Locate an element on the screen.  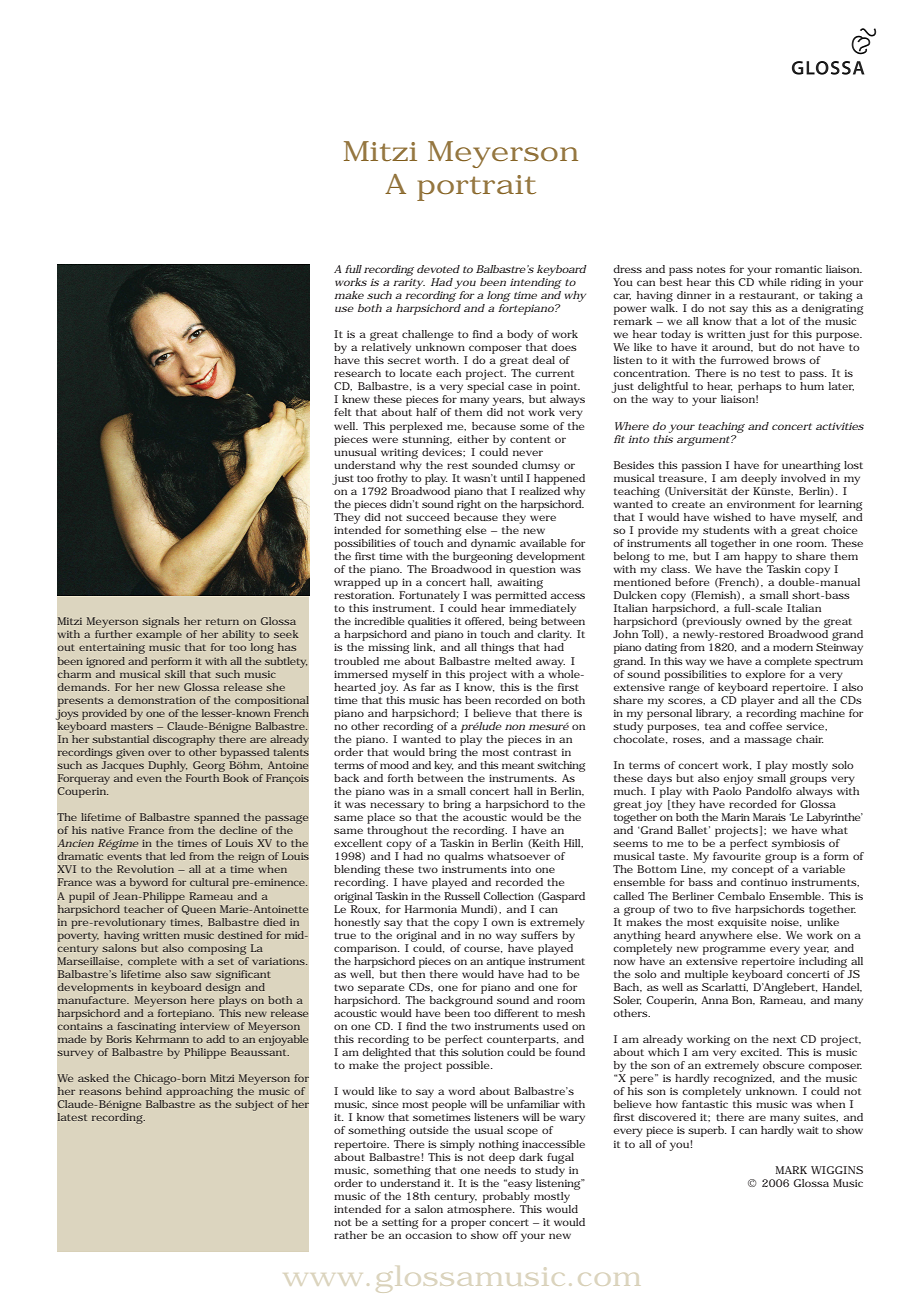
approaching is located at coordinates (199, 1094).
